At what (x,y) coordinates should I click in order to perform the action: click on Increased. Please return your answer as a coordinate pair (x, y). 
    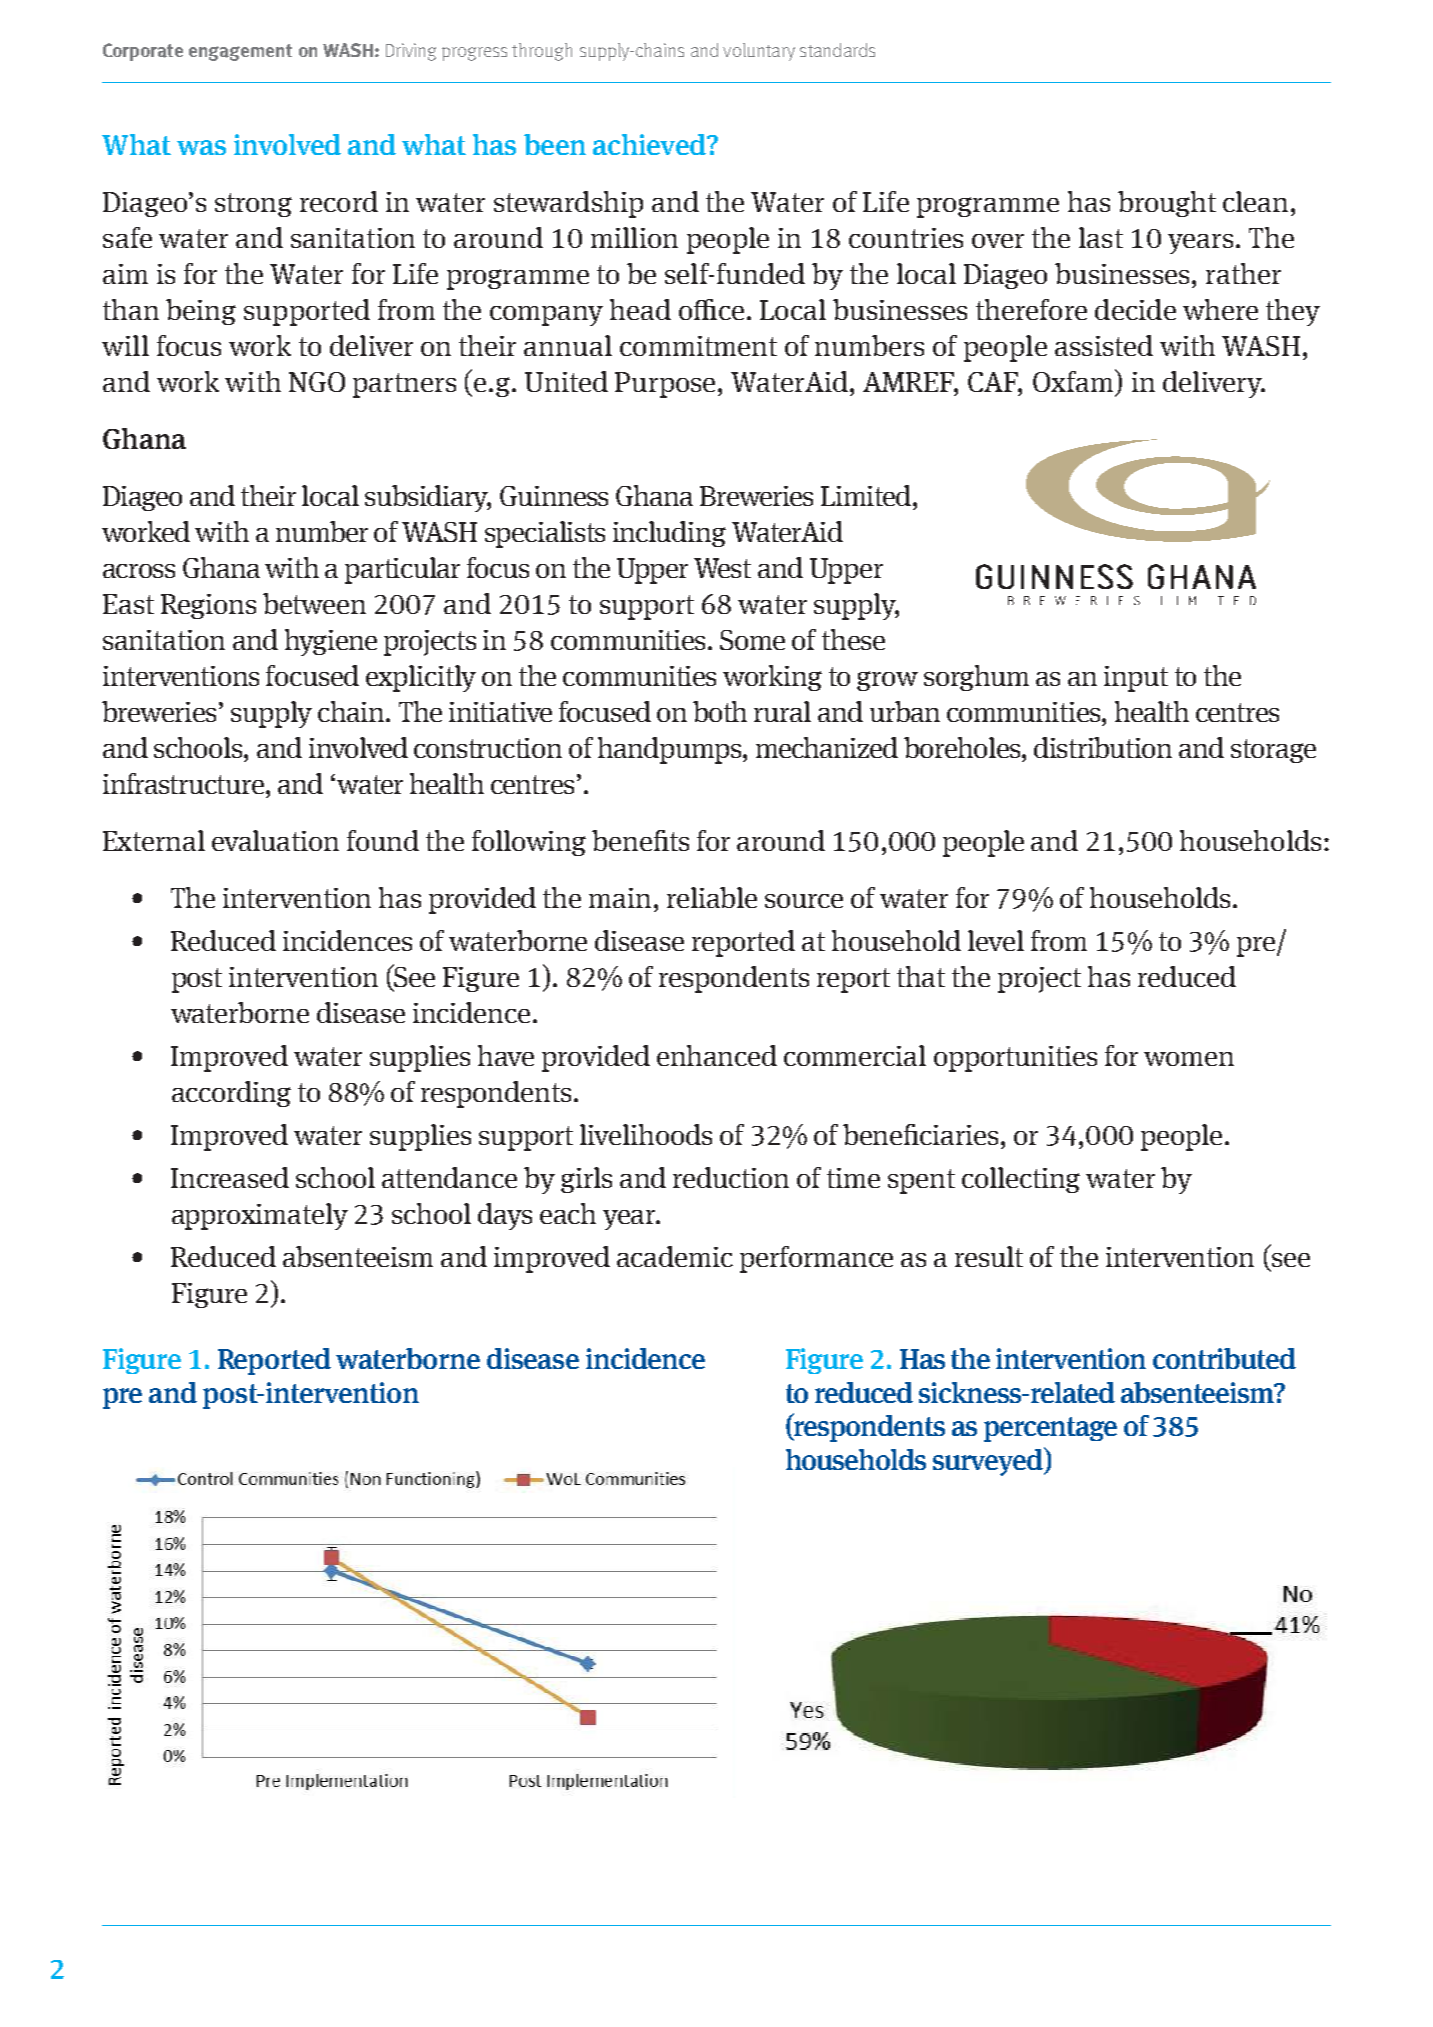
    Looking at the image, I should click on (230, 1177).
